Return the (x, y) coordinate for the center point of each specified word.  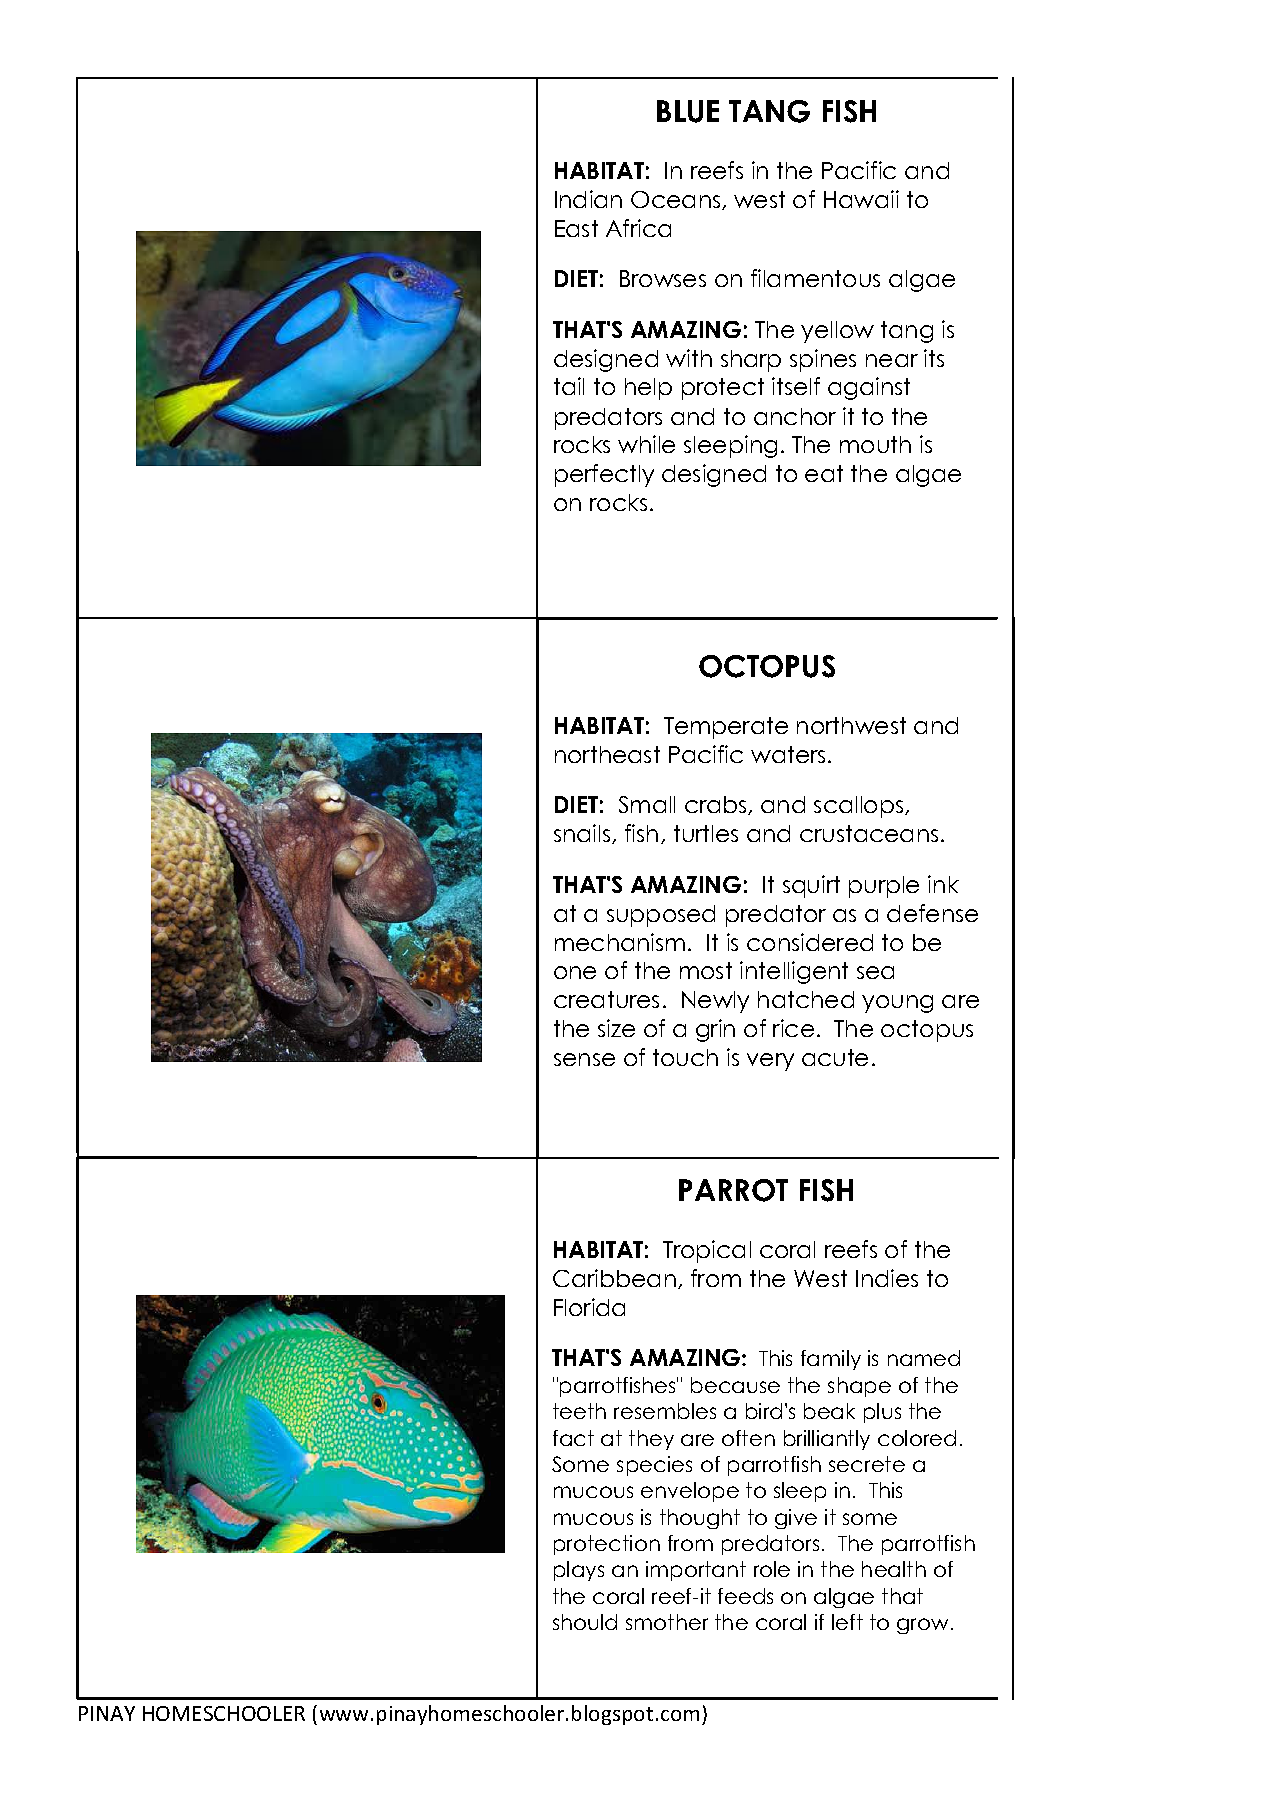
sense (584, 1059)
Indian (588, 199)
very (770, 1062)
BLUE (688, 111)
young (897, 1004)
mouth (875, 444)
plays (579, 1571)
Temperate (726, 728)
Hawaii (861, 199)
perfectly (604, 475)
